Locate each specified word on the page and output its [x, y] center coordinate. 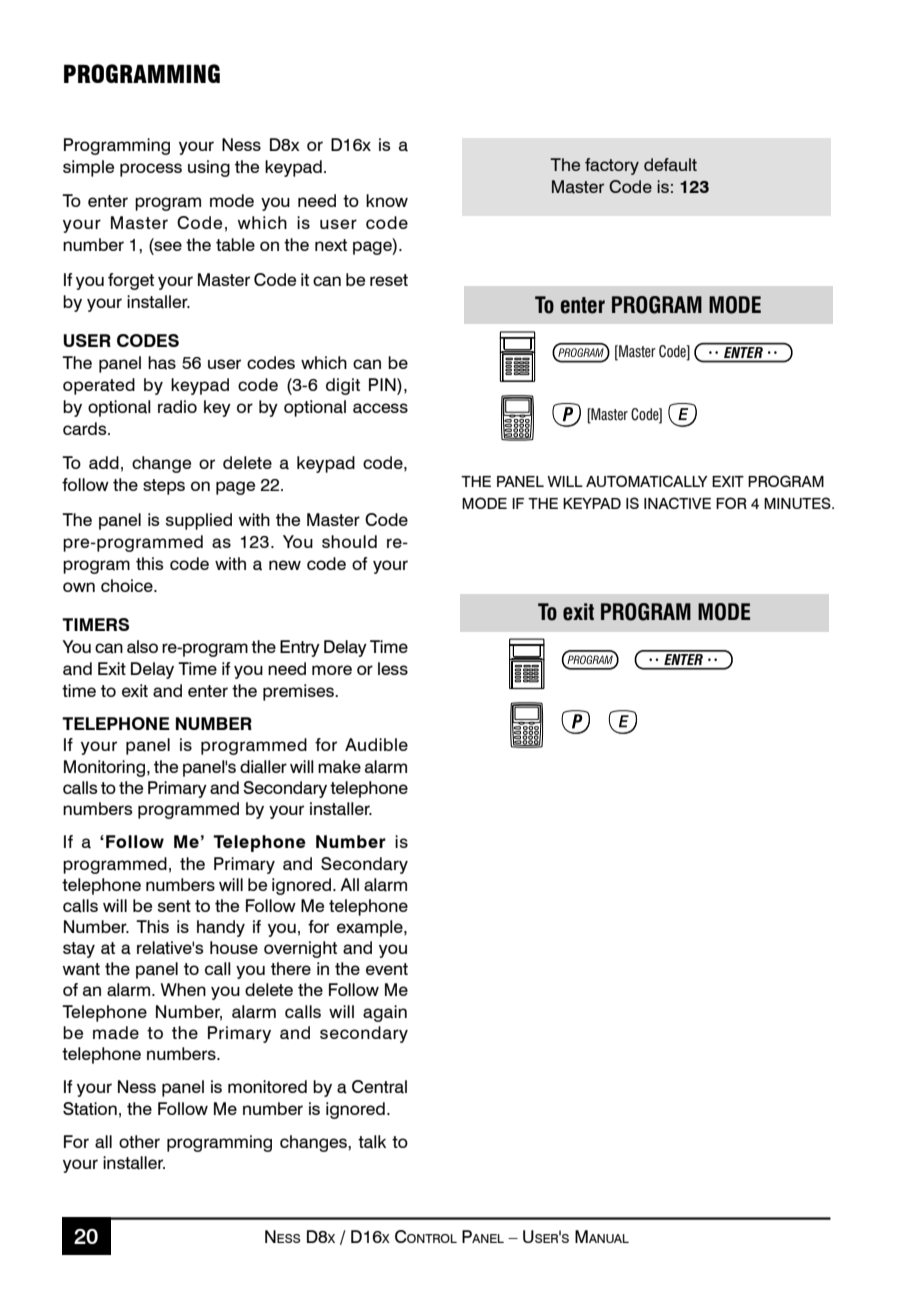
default [670, 165]
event [387, 969]
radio [177, 407]
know [387, 200]
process [151, 170]
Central [379, 1087]
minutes [798, 503]
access [380, 408]
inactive [677, 503]
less [393, 668]
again [385, 1013]
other [139, 1141]
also [142, 647]
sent [174, 906]
